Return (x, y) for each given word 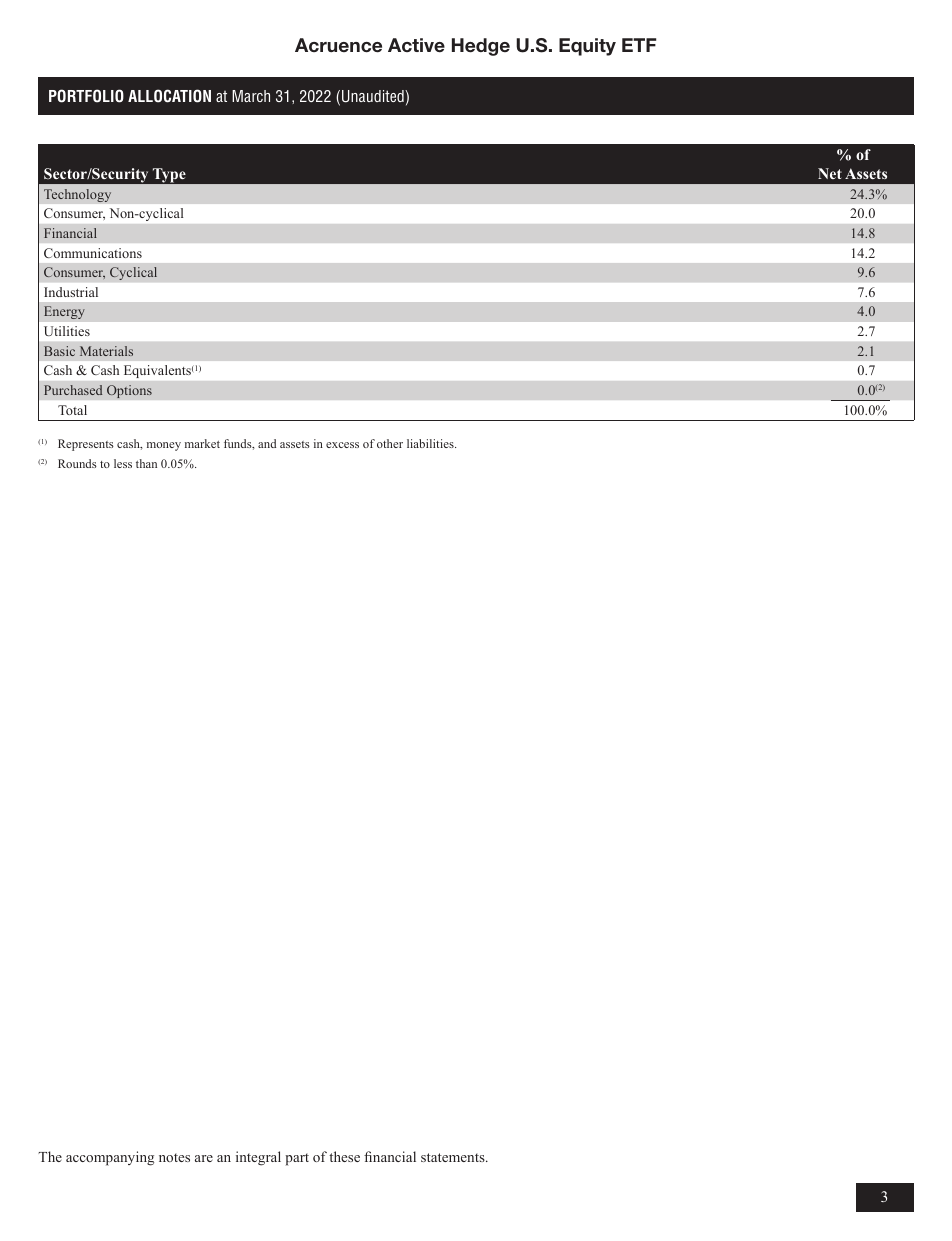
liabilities (431, 443)
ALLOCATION (169, 96)
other (390, 443)
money (164, 446)
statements (454, 1157)
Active (416, 45)
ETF (639, 45)
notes (174, 1157)
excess (342, 445)
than (146, 463)
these (344, 1156)
